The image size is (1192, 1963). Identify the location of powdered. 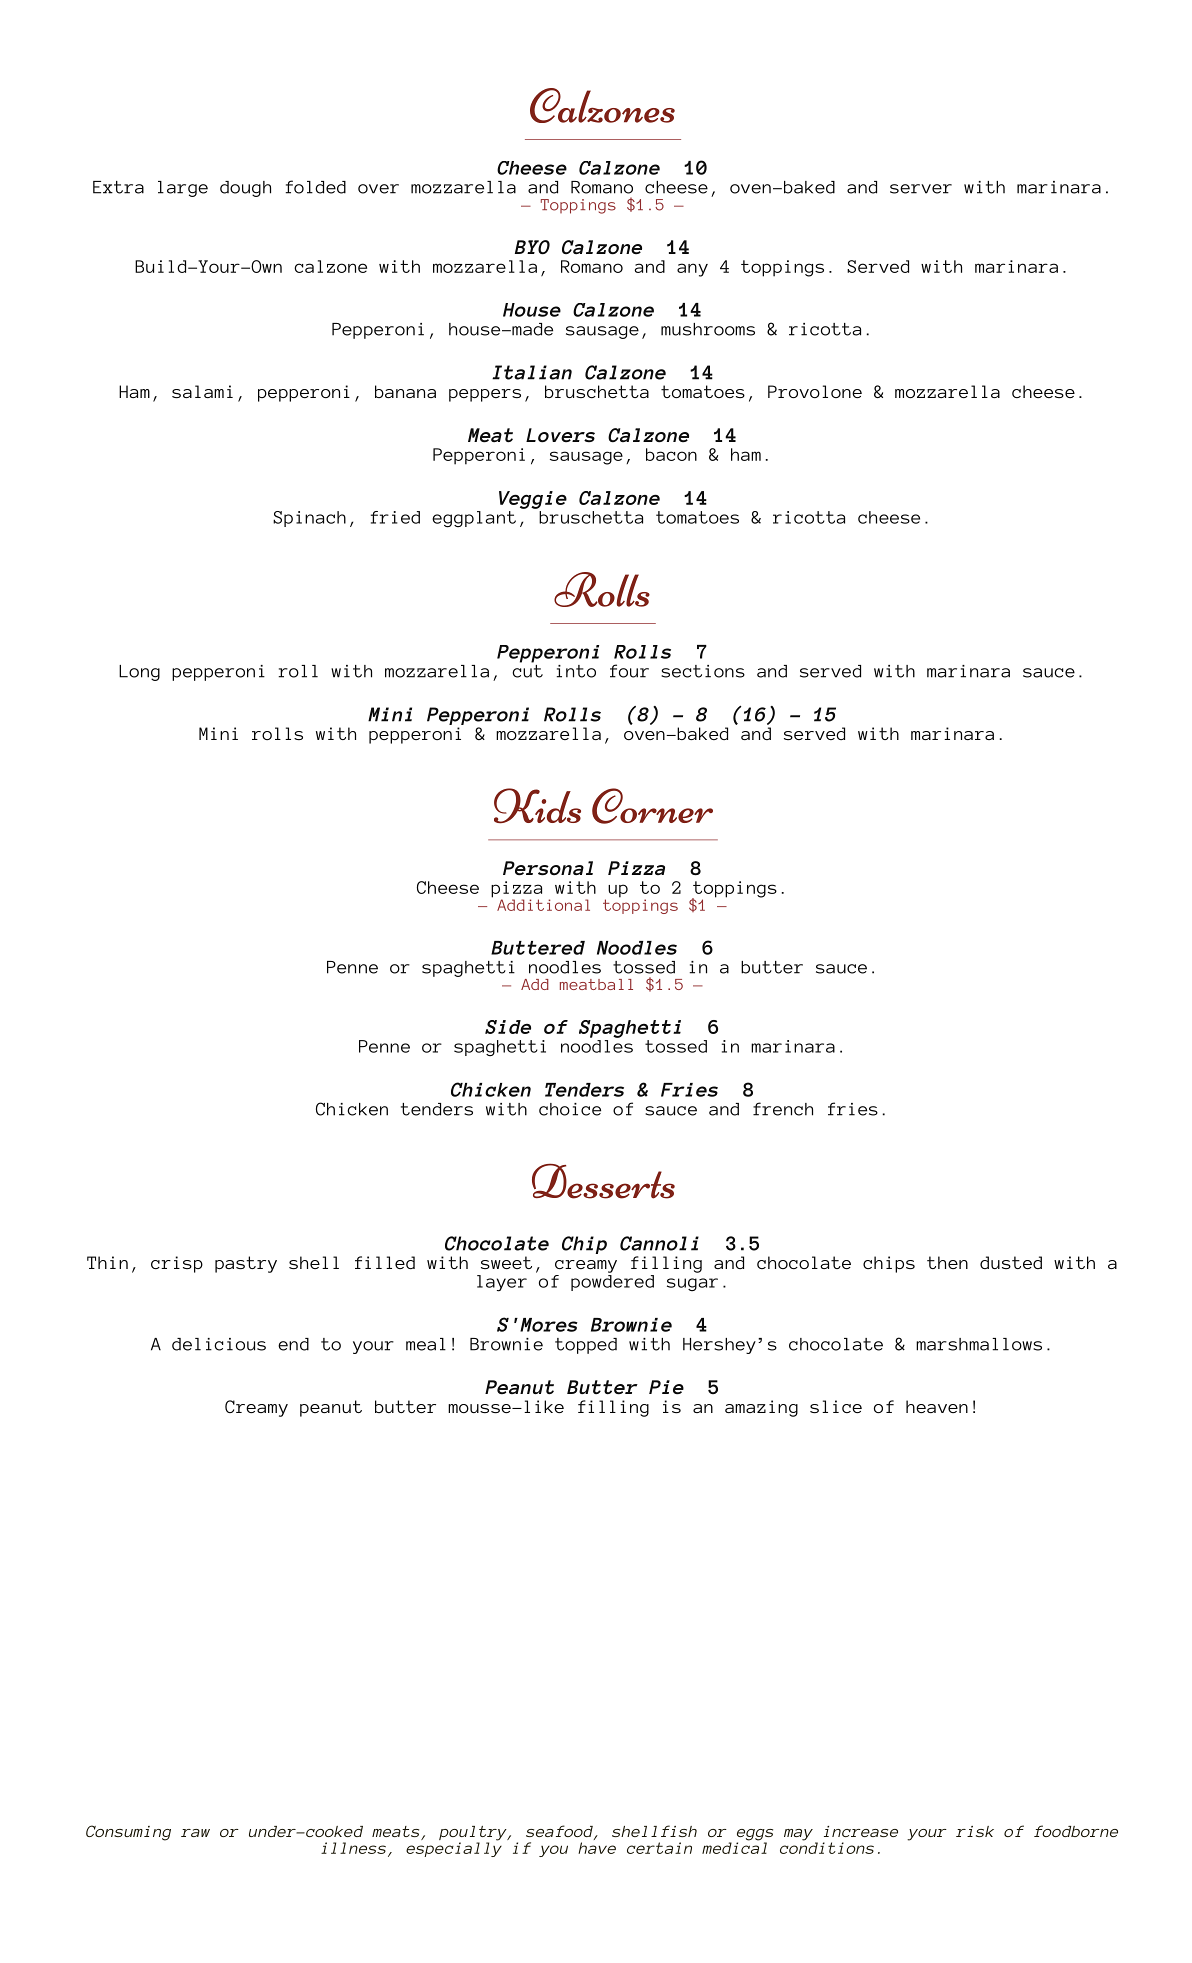
(612, 1283).
